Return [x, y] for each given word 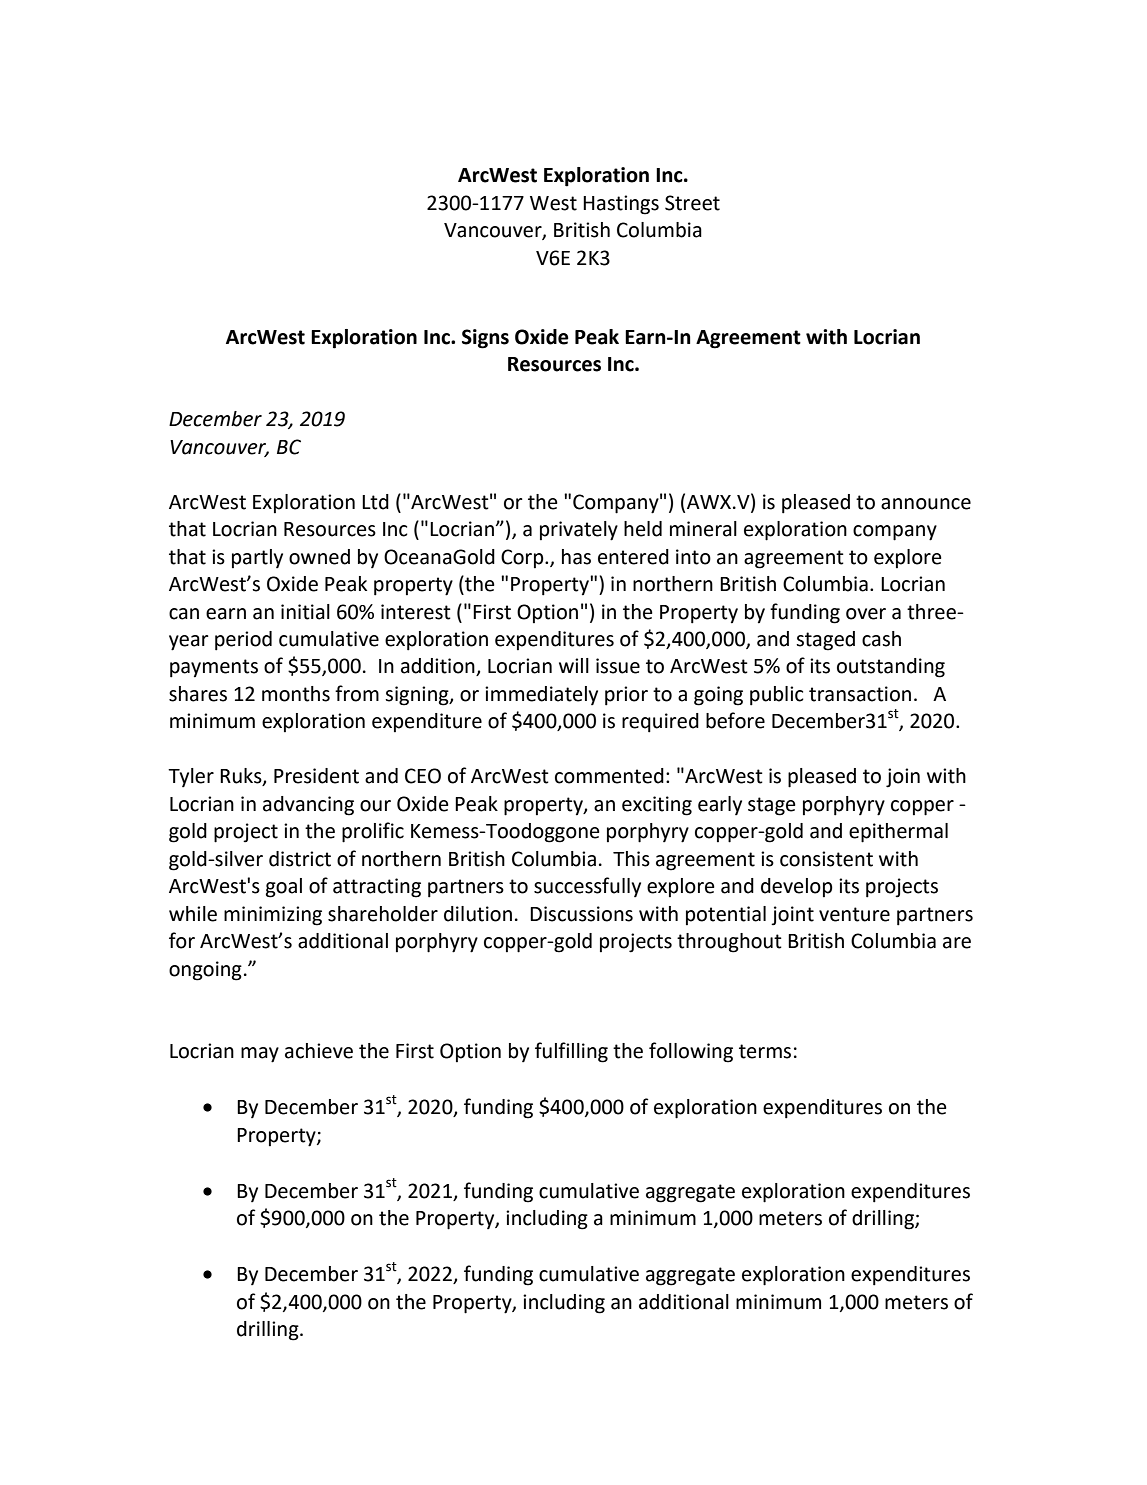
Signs [485, 339]
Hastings [621, 205]
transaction [860, 694]
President [316, 776]
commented [609, 776]
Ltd [375, 502]
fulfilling [571, 1052]
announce [926, 504]
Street [692, 203]
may [260, 1055]
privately [579, 531]
